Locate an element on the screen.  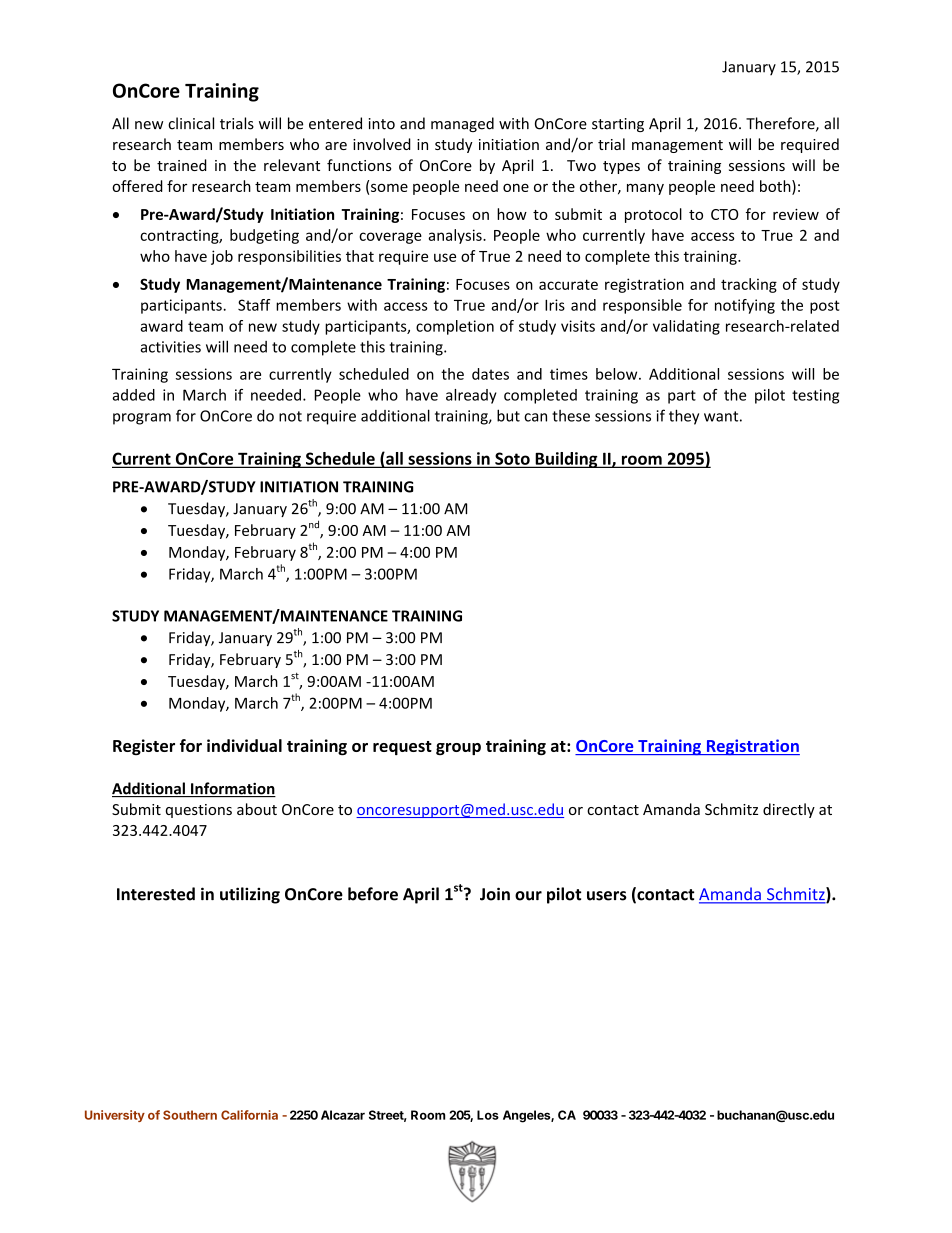
managed is located at coordinates (462, 124).
